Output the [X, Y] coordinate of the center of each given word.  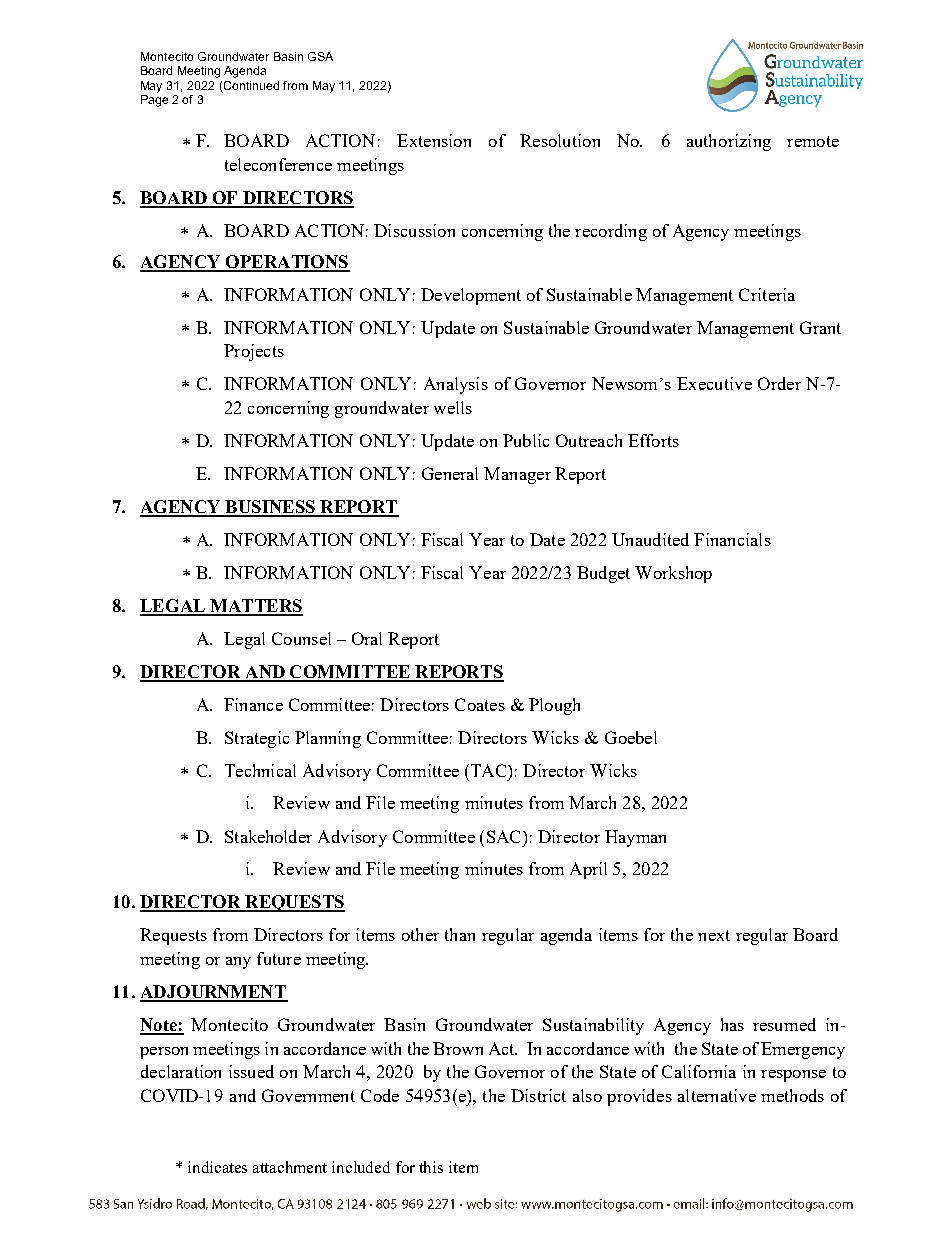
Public [526, 440]
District [538, 1095]
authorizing [729, 142]
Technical [260, 770]
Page [154, 101]
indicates [217, 1167]
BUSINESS [270, 508]
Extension [434, 140]
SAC [505, 836]
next [714, 935]
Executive [714, 383]
